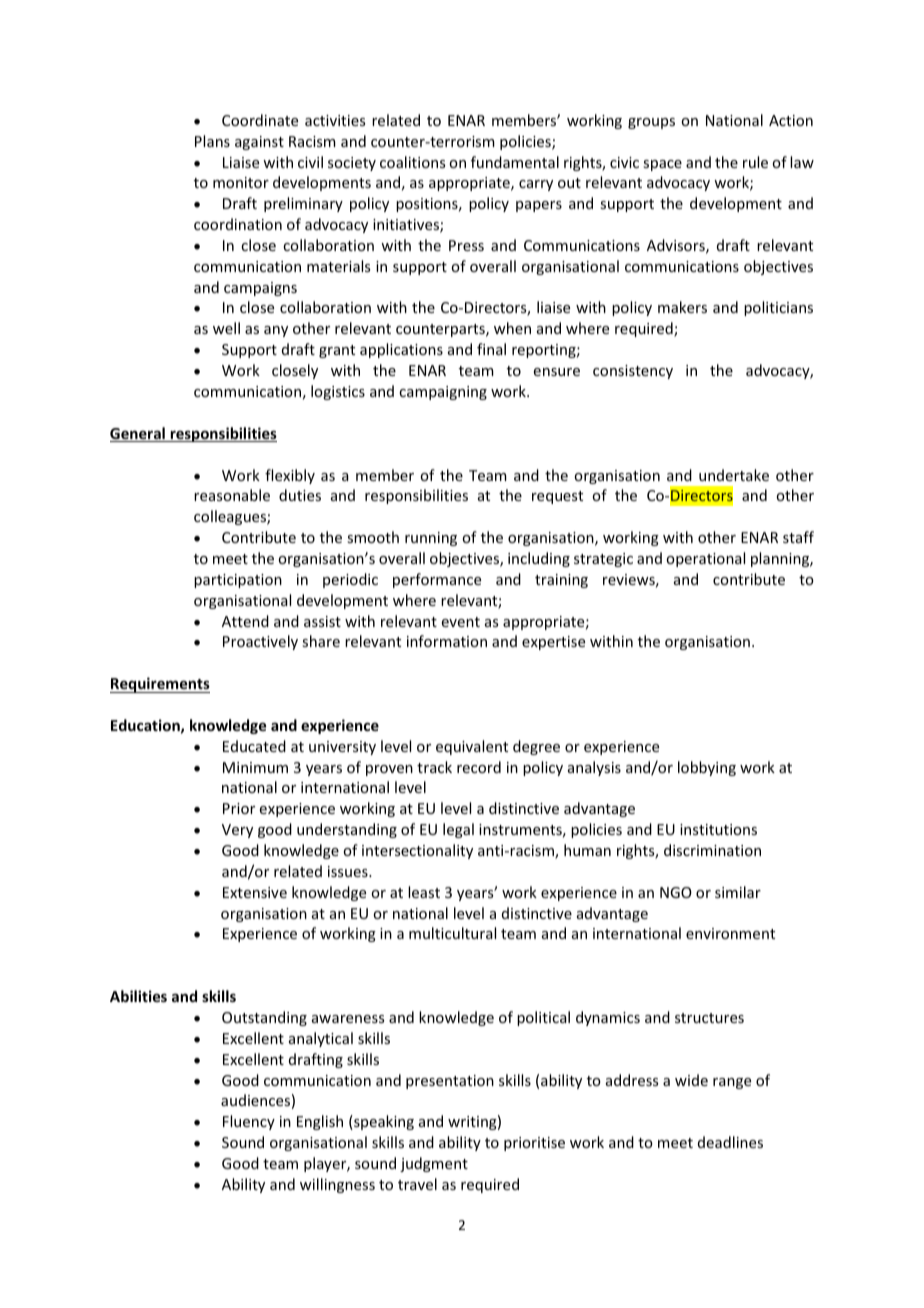  What do you see at coordinates (212, 141) in the page?
I see `Plans` at bounding box center [212, 141].
